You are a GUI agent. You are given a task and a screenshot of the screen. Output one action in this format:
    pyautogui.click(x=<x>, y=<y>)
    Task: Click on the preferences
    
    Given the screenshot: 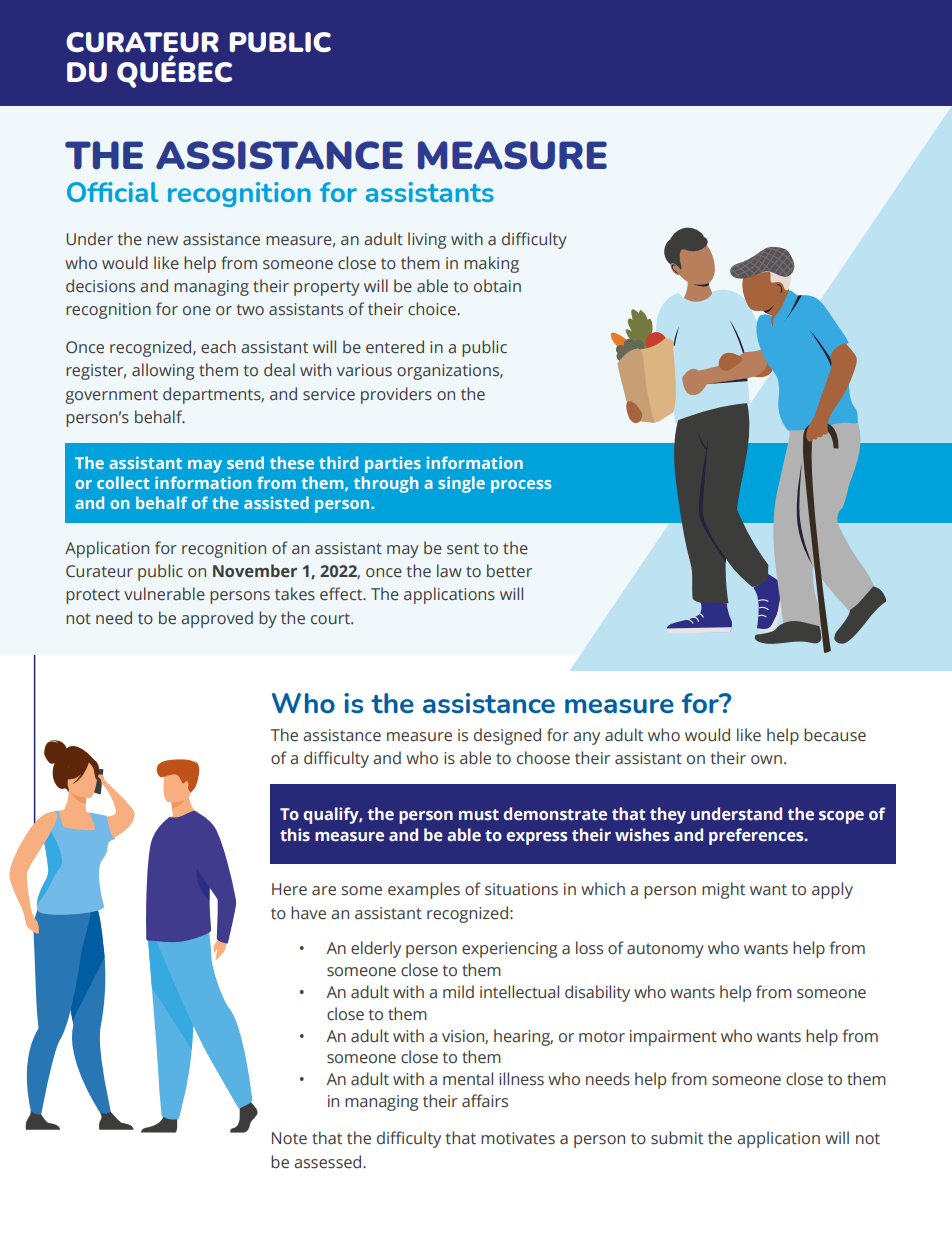 What is the action you would take?
    pyautogui.click(x=757, y=836)
